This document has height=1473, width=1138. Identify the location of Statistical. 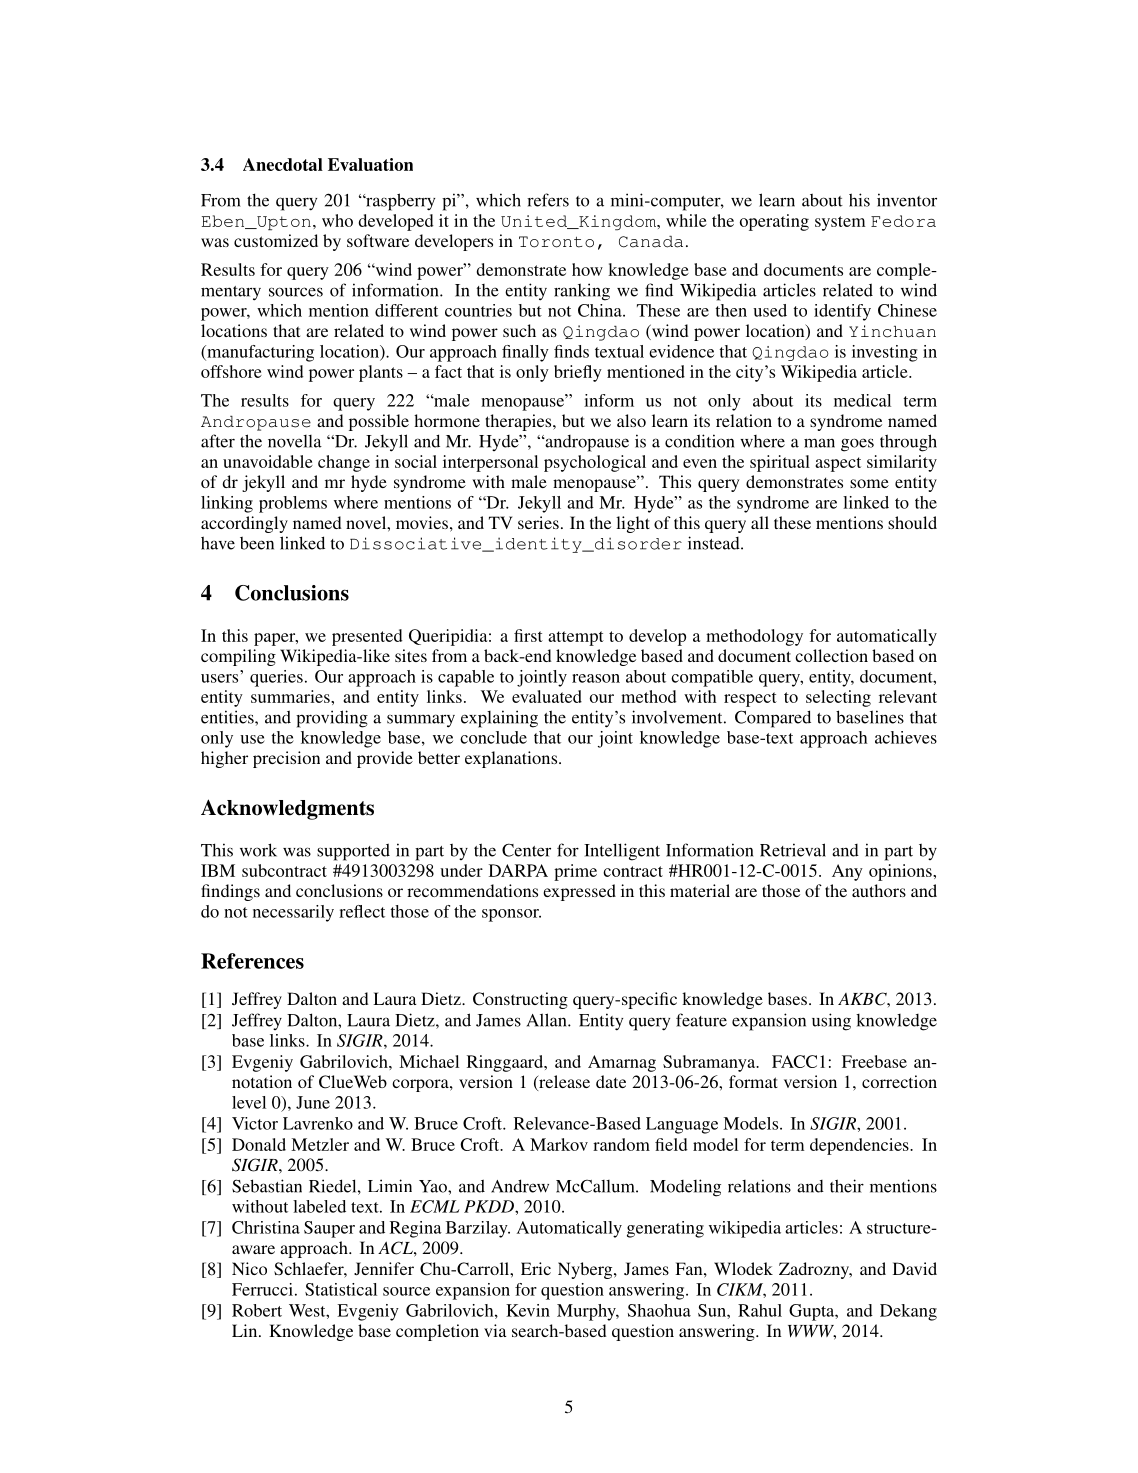
(341, 1289).
